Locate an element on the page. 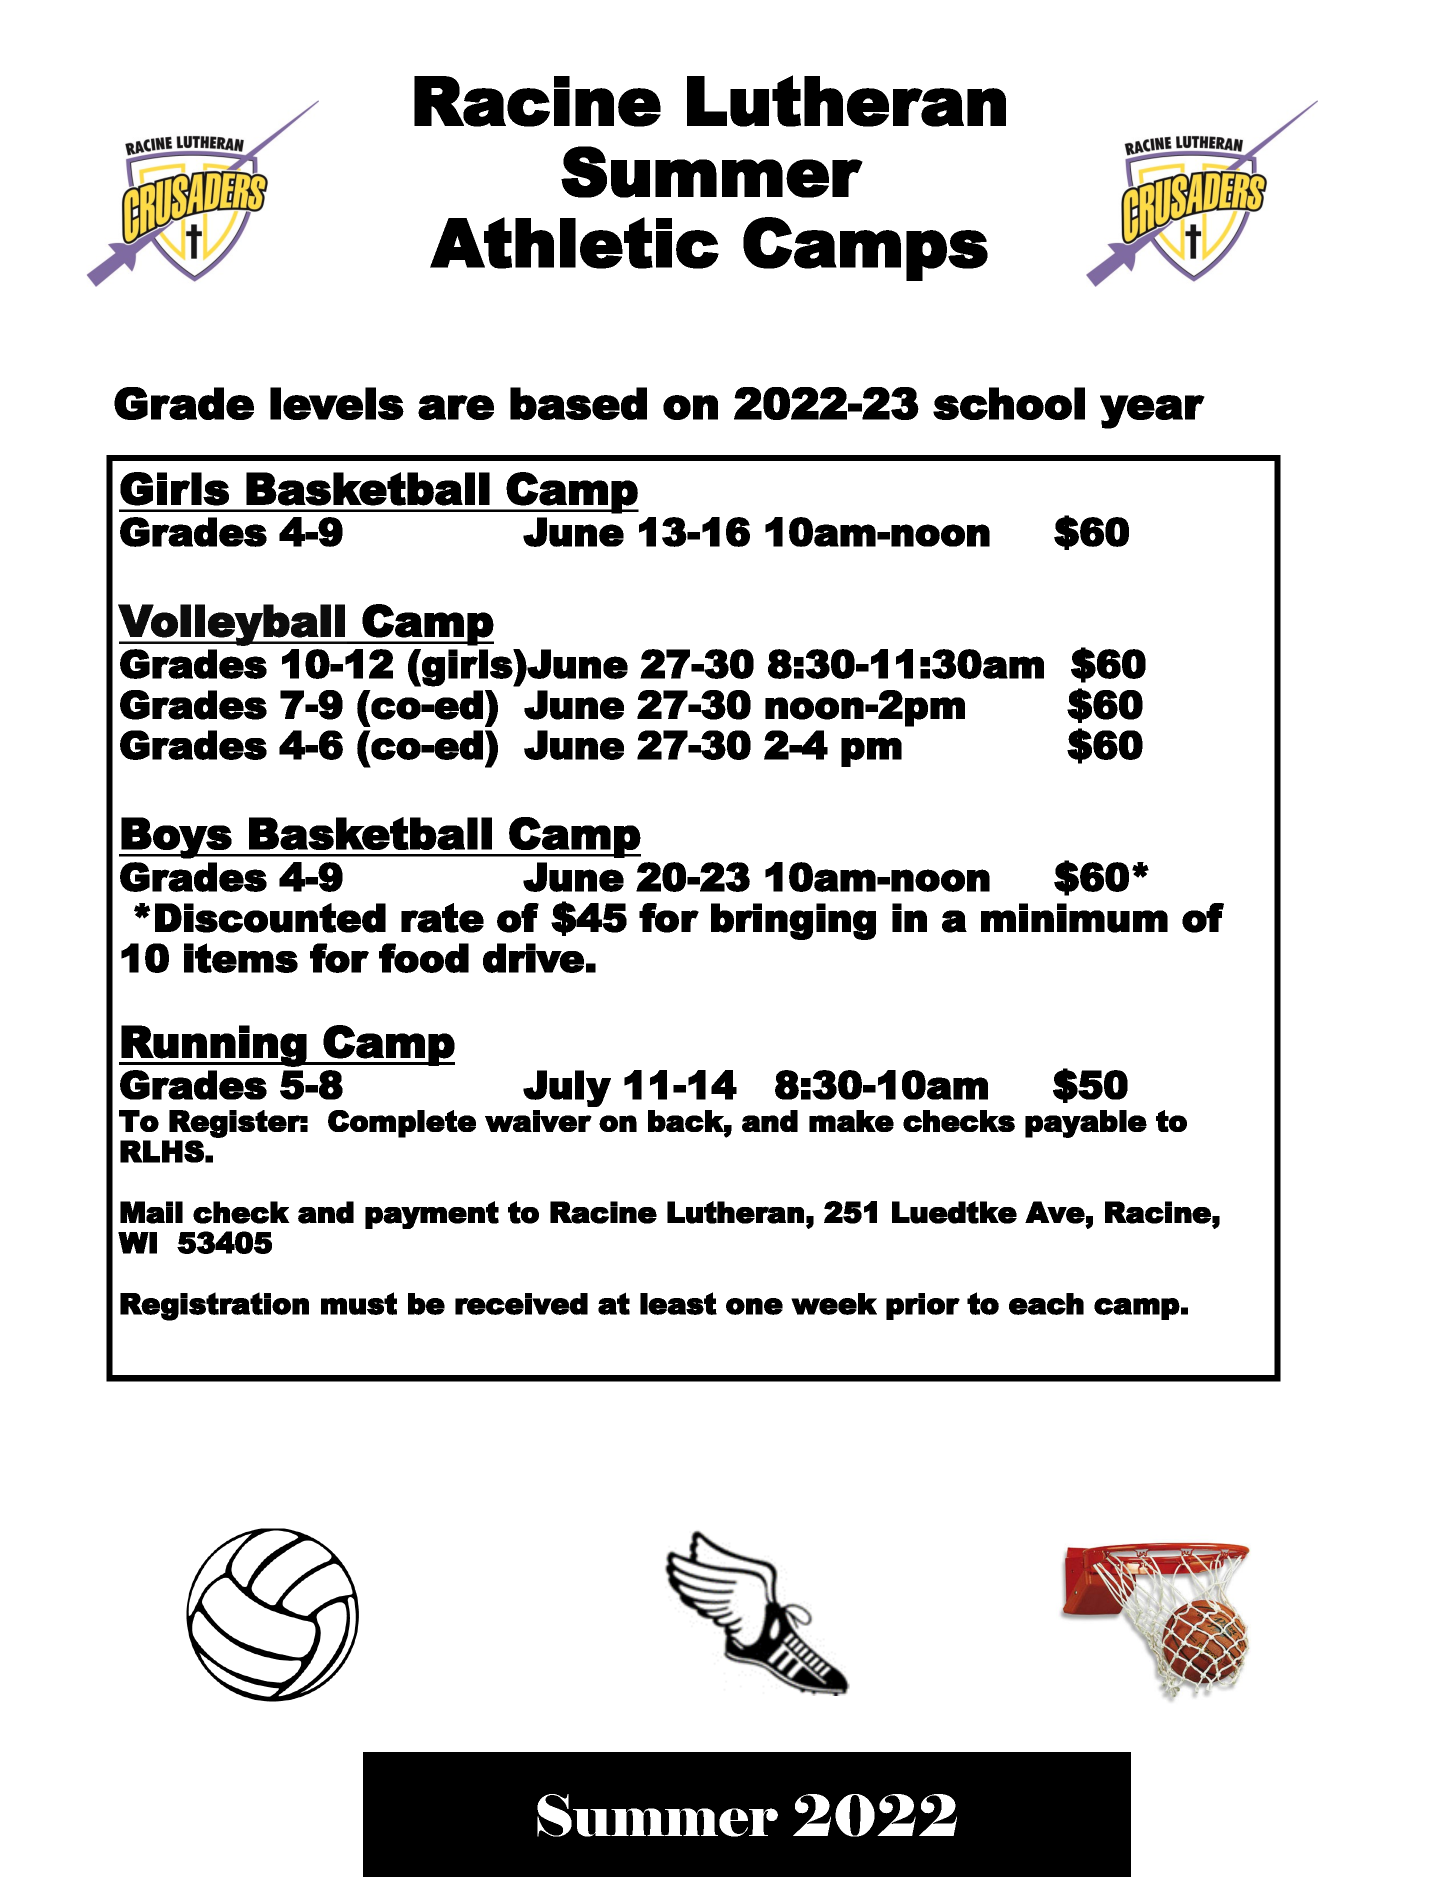 Image resolution: width=1451 pixels, height=1877 pixels. Registration is located at coordinates (214, 1306).
